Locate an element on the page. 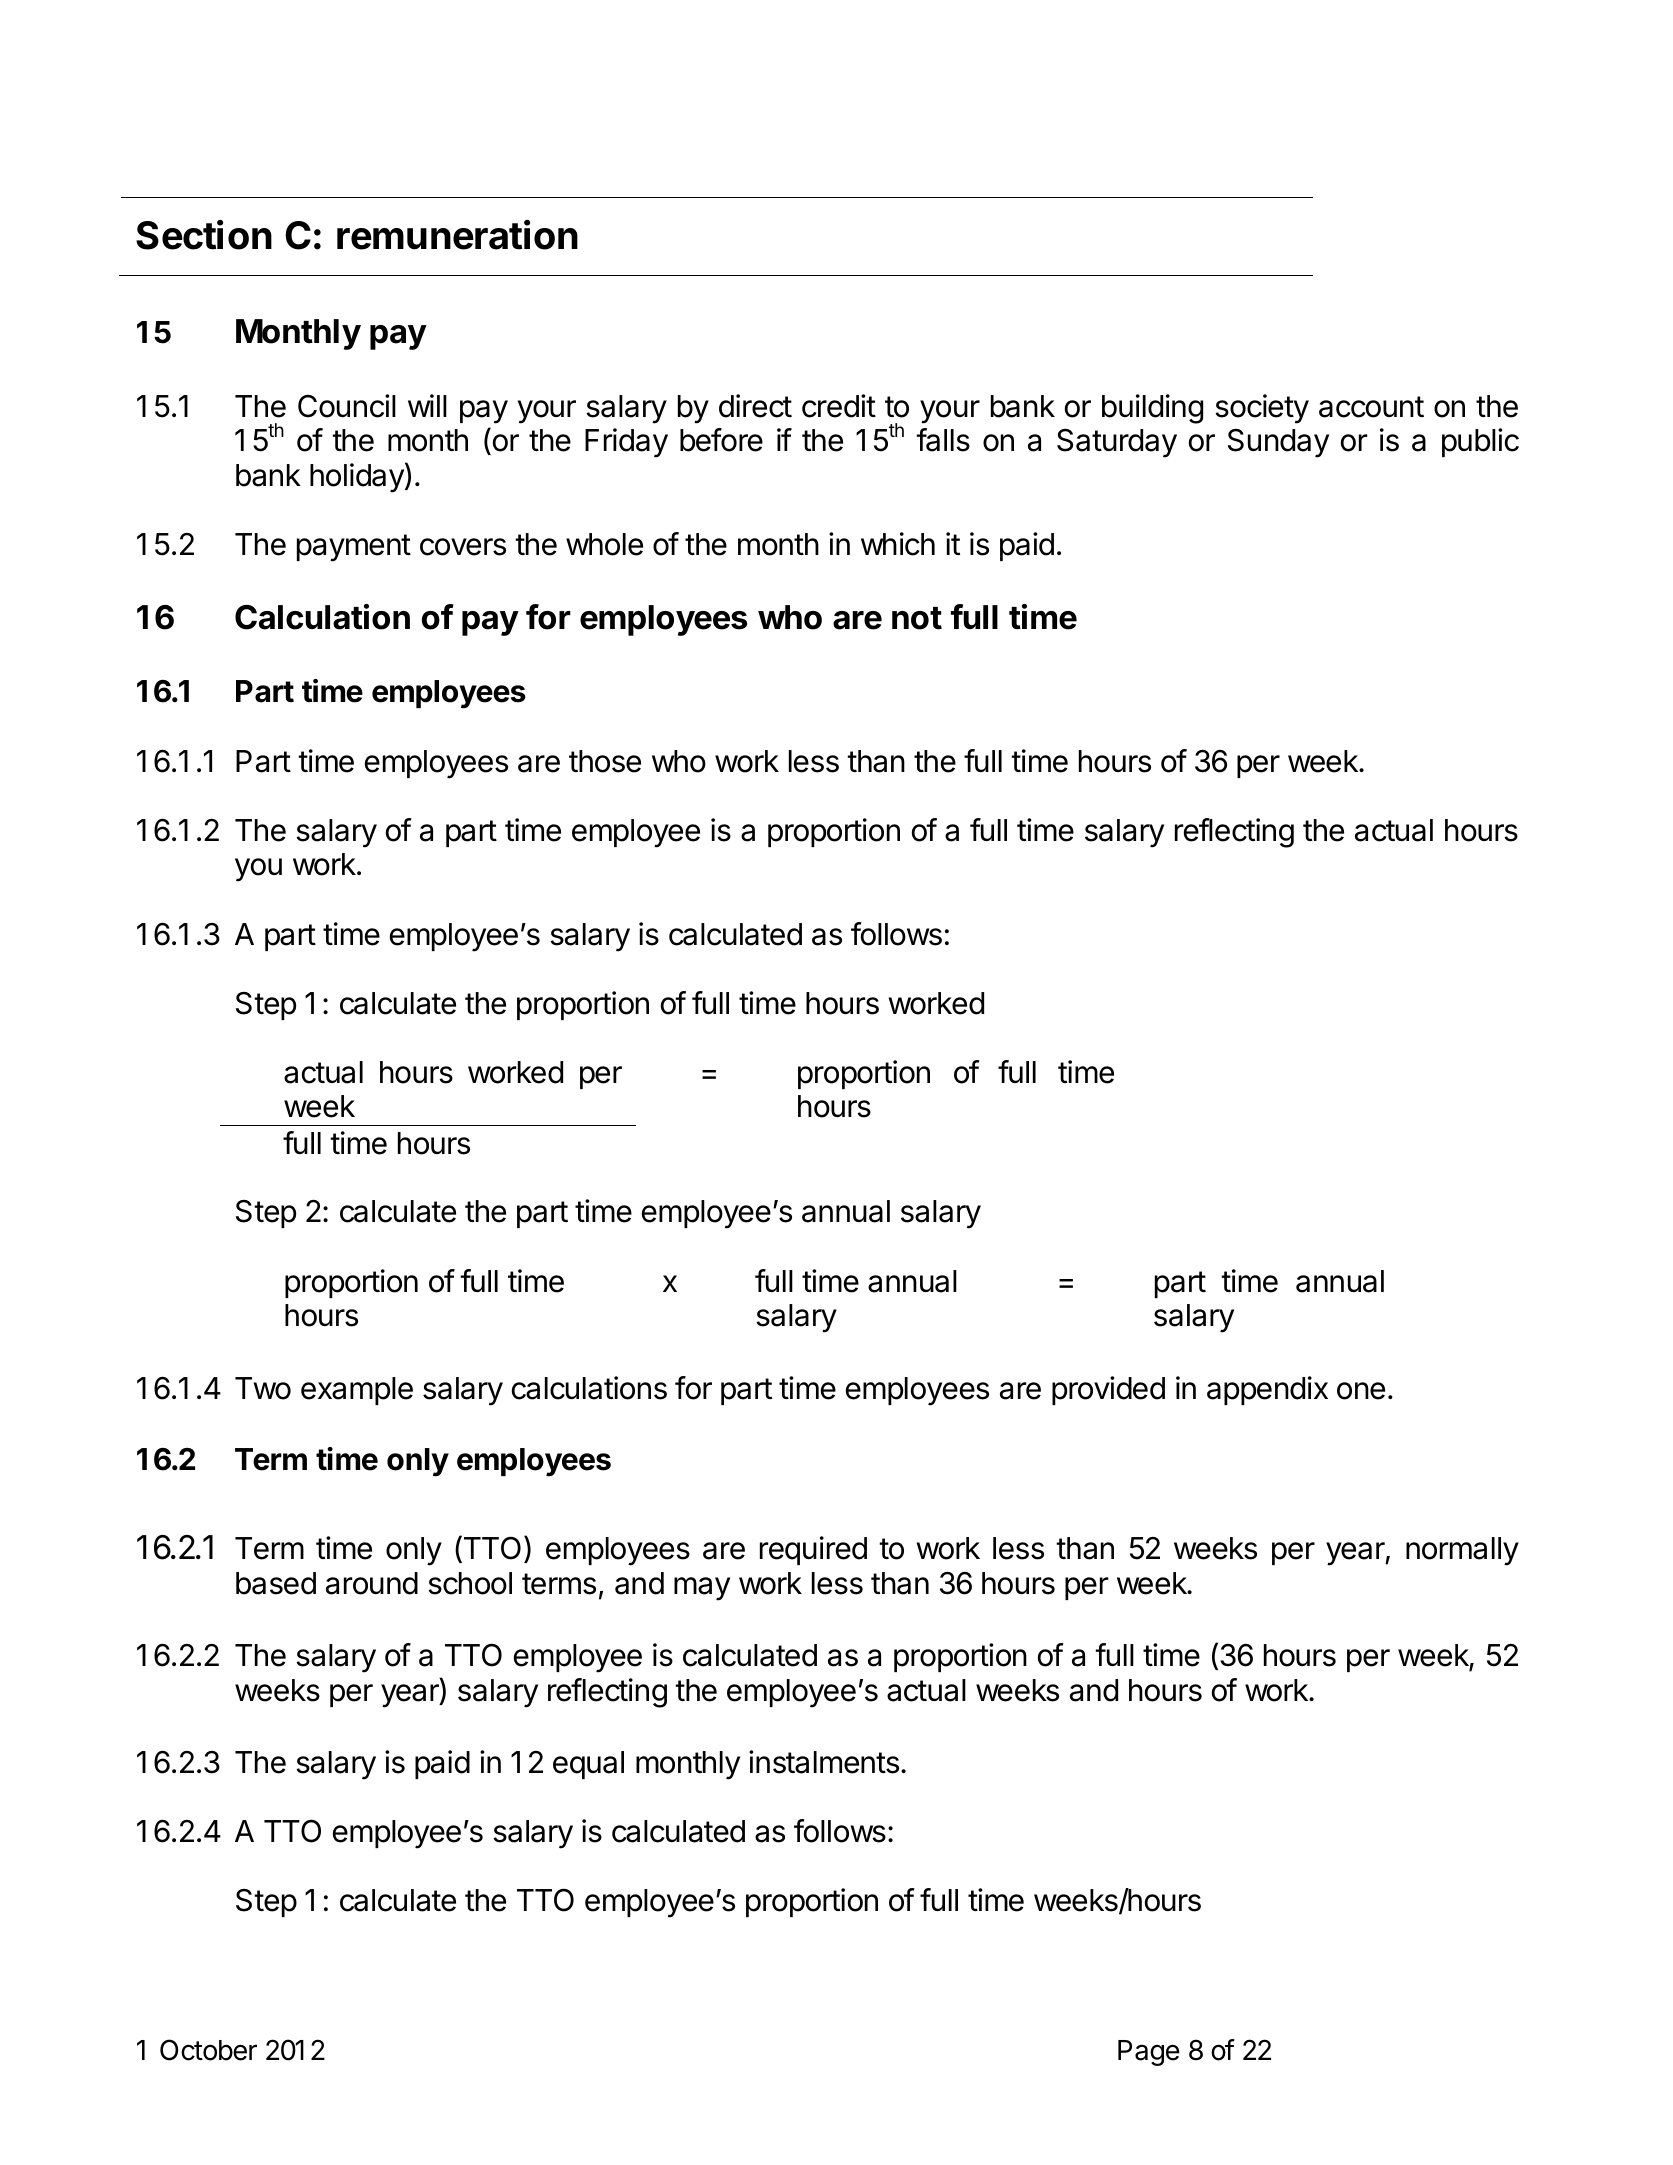 The image size is (1673, 2165). remuneration is located at coordinates (457, 235).
